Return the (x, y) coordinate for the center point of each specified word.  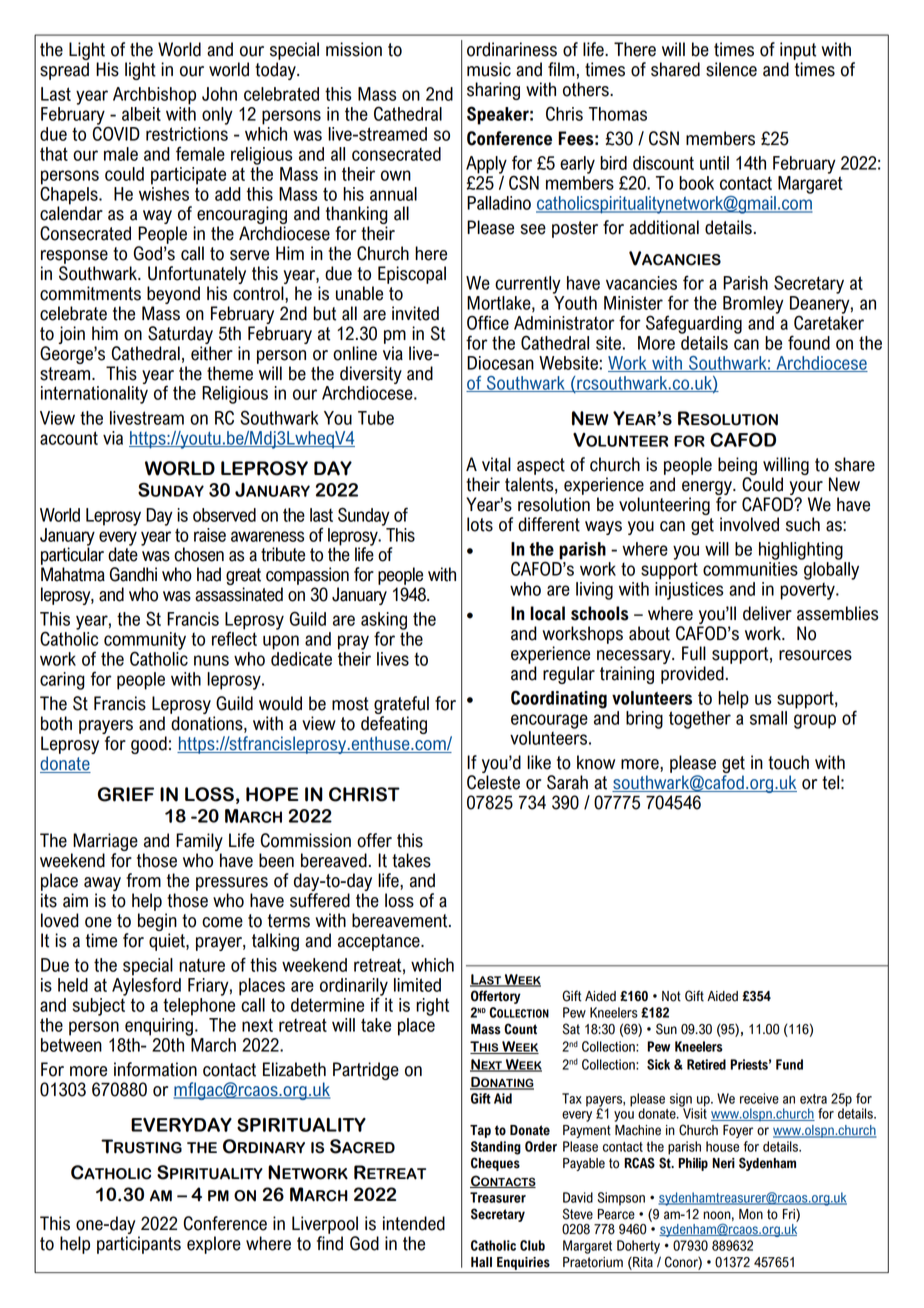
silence (731, 69)
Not (671, 996)
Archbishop (154, 96)
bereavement (401, 920)
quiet (168, 942)
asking (384, 622)
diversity (371, 375)
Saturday (180, 335)
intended (414, 1223)
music (489, 69)
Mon (751, 1214)
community (145, 642)
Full (694, 653)
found (809, 342)
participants (139, 1245)
